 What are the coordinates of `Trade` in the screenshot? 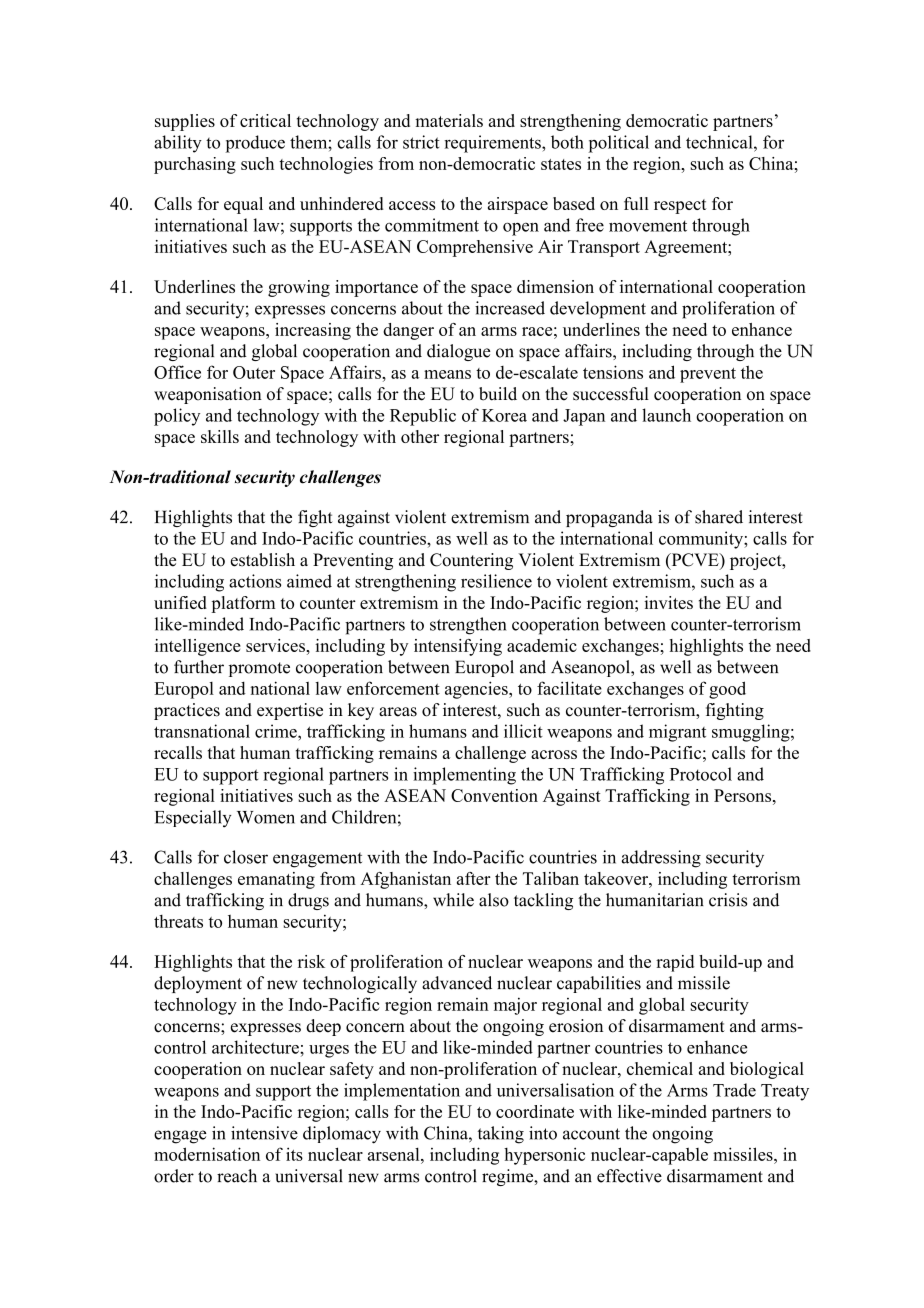 It's located at (734, 1090).
